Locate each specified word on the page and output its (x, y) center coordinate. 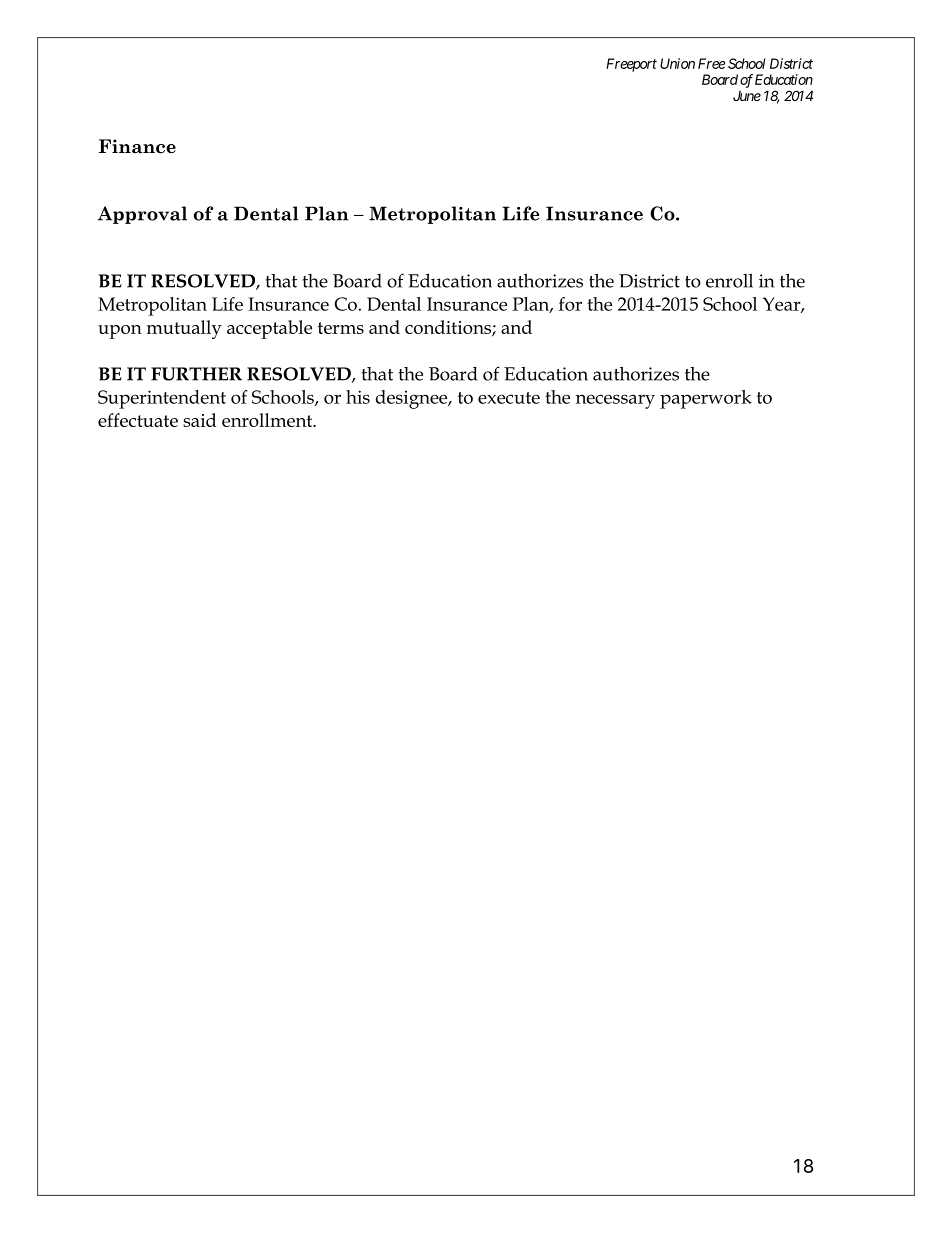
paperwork (705, 399)
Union (677, 63)
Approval (142, 215)
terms (341, 328)
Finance (137, 146)
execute (509, 398)
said (199, 420)
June (747, 96)
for (570, 304)
